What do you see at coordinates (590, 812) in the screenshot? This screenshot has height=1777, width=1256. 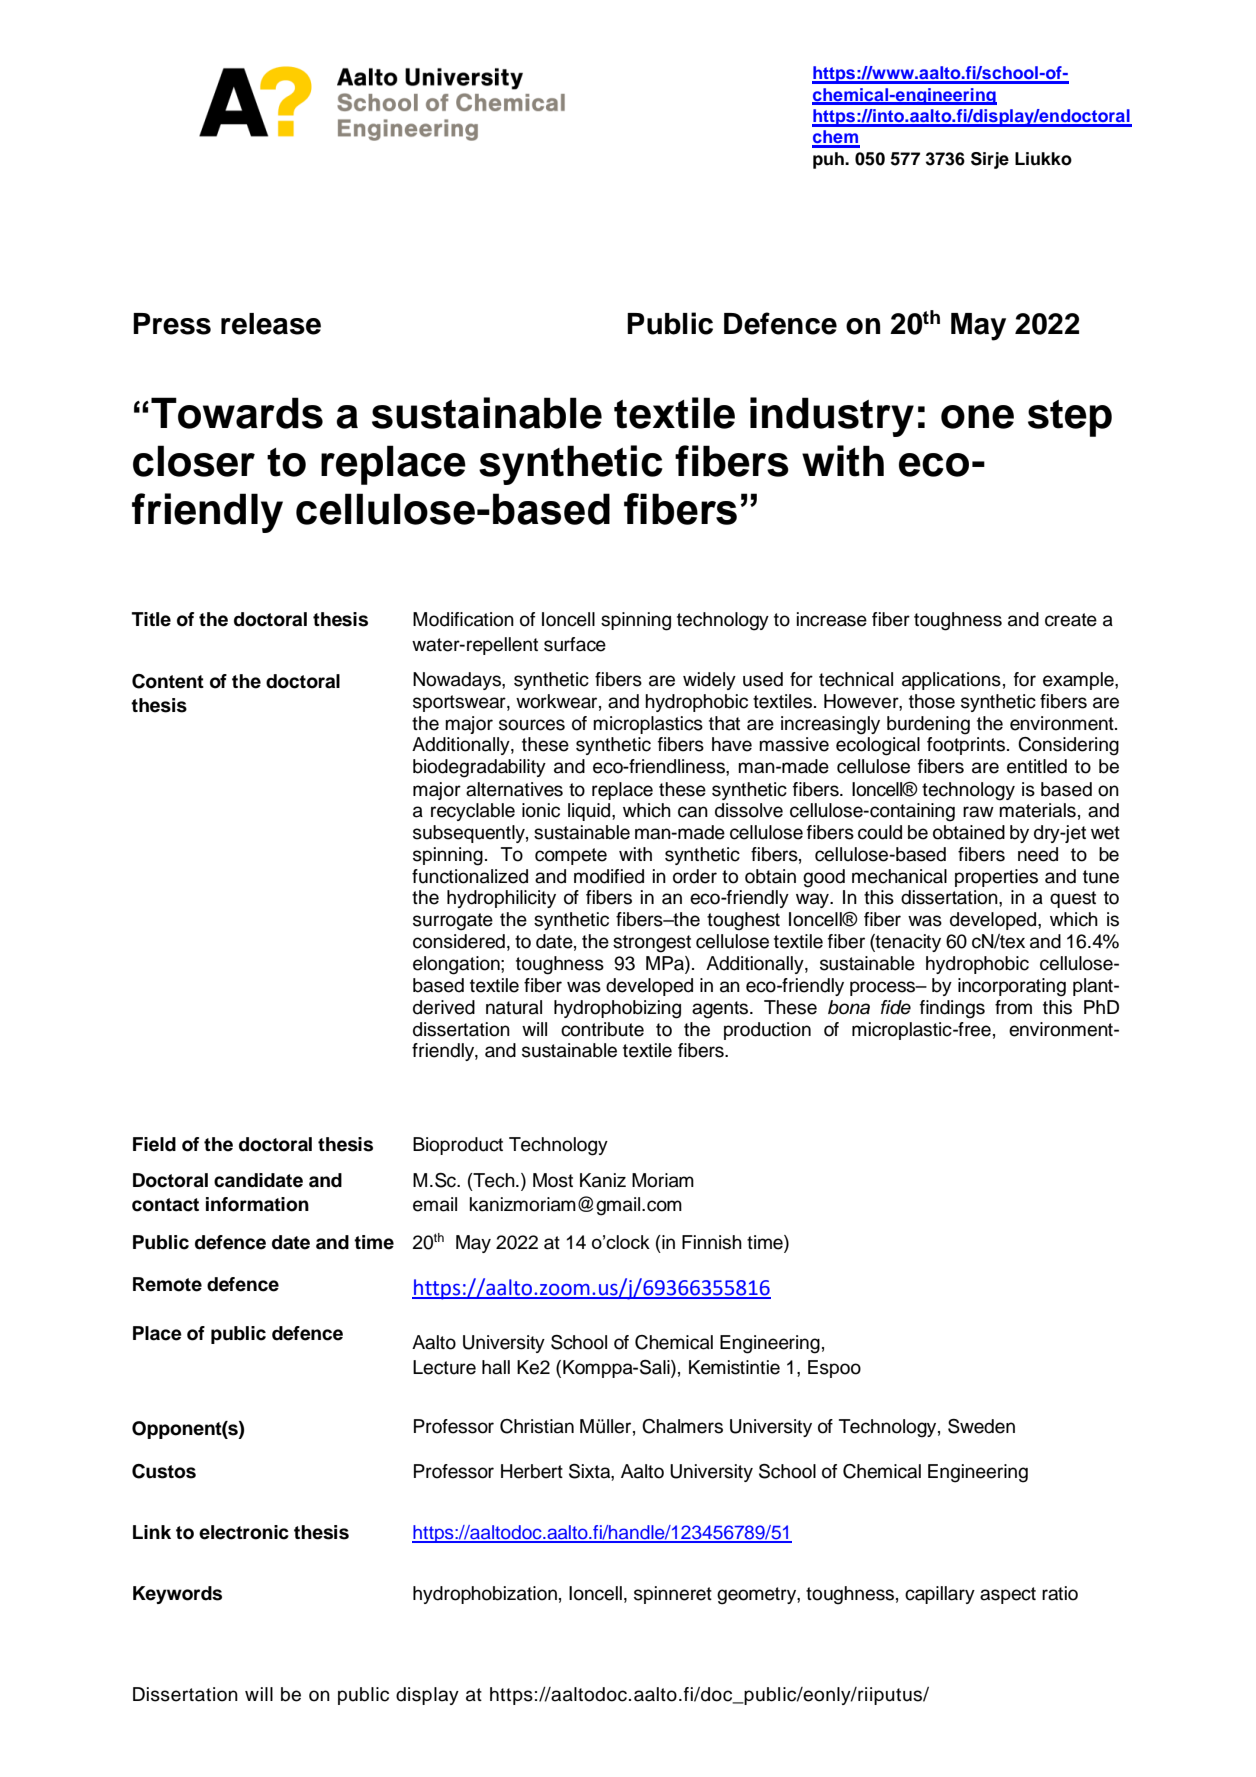 I see `liquid` at bounding box center [590, 812].
